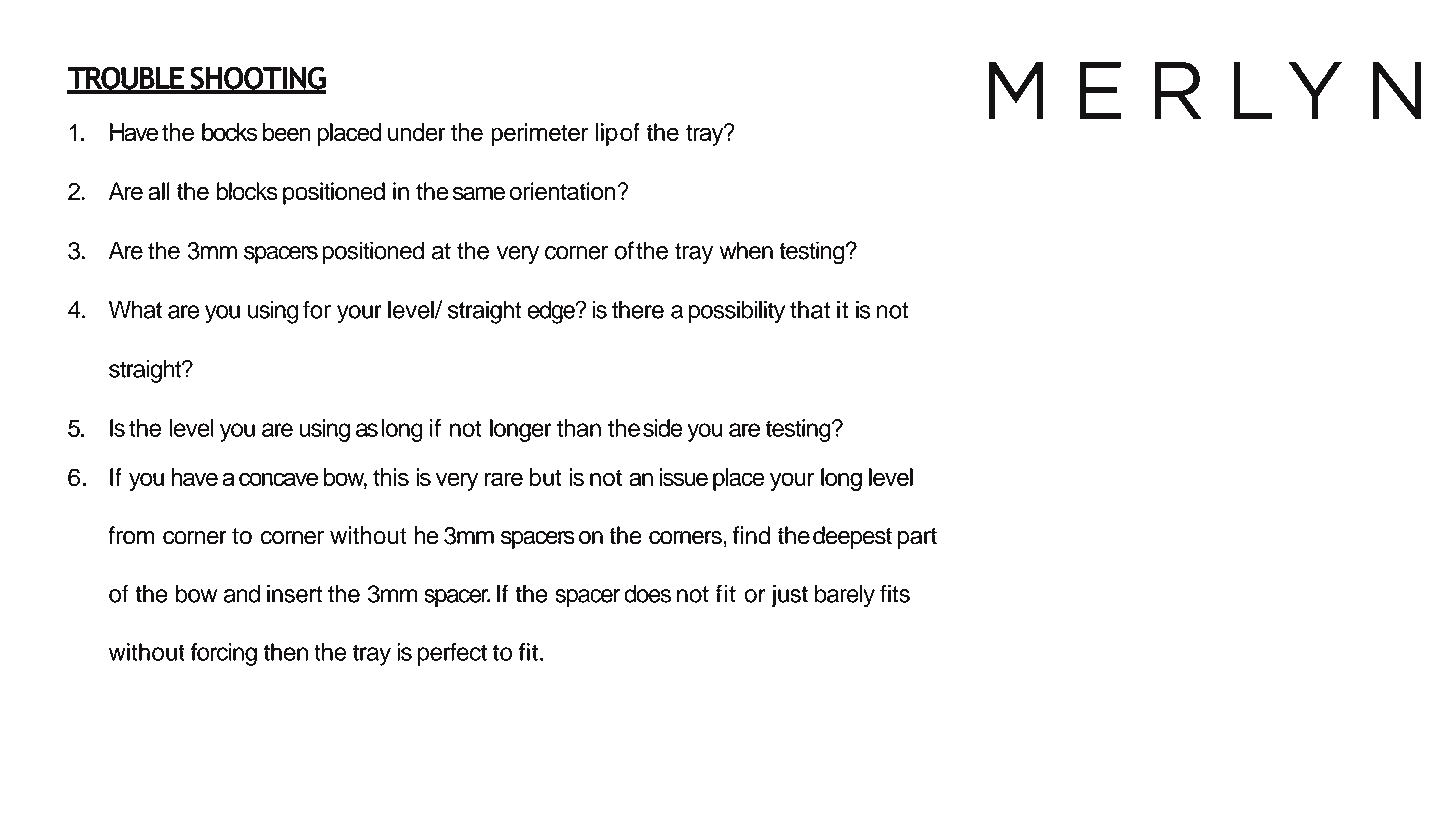 This document has width=1456, height=819. I want to click on rare, so click(504, 479).
